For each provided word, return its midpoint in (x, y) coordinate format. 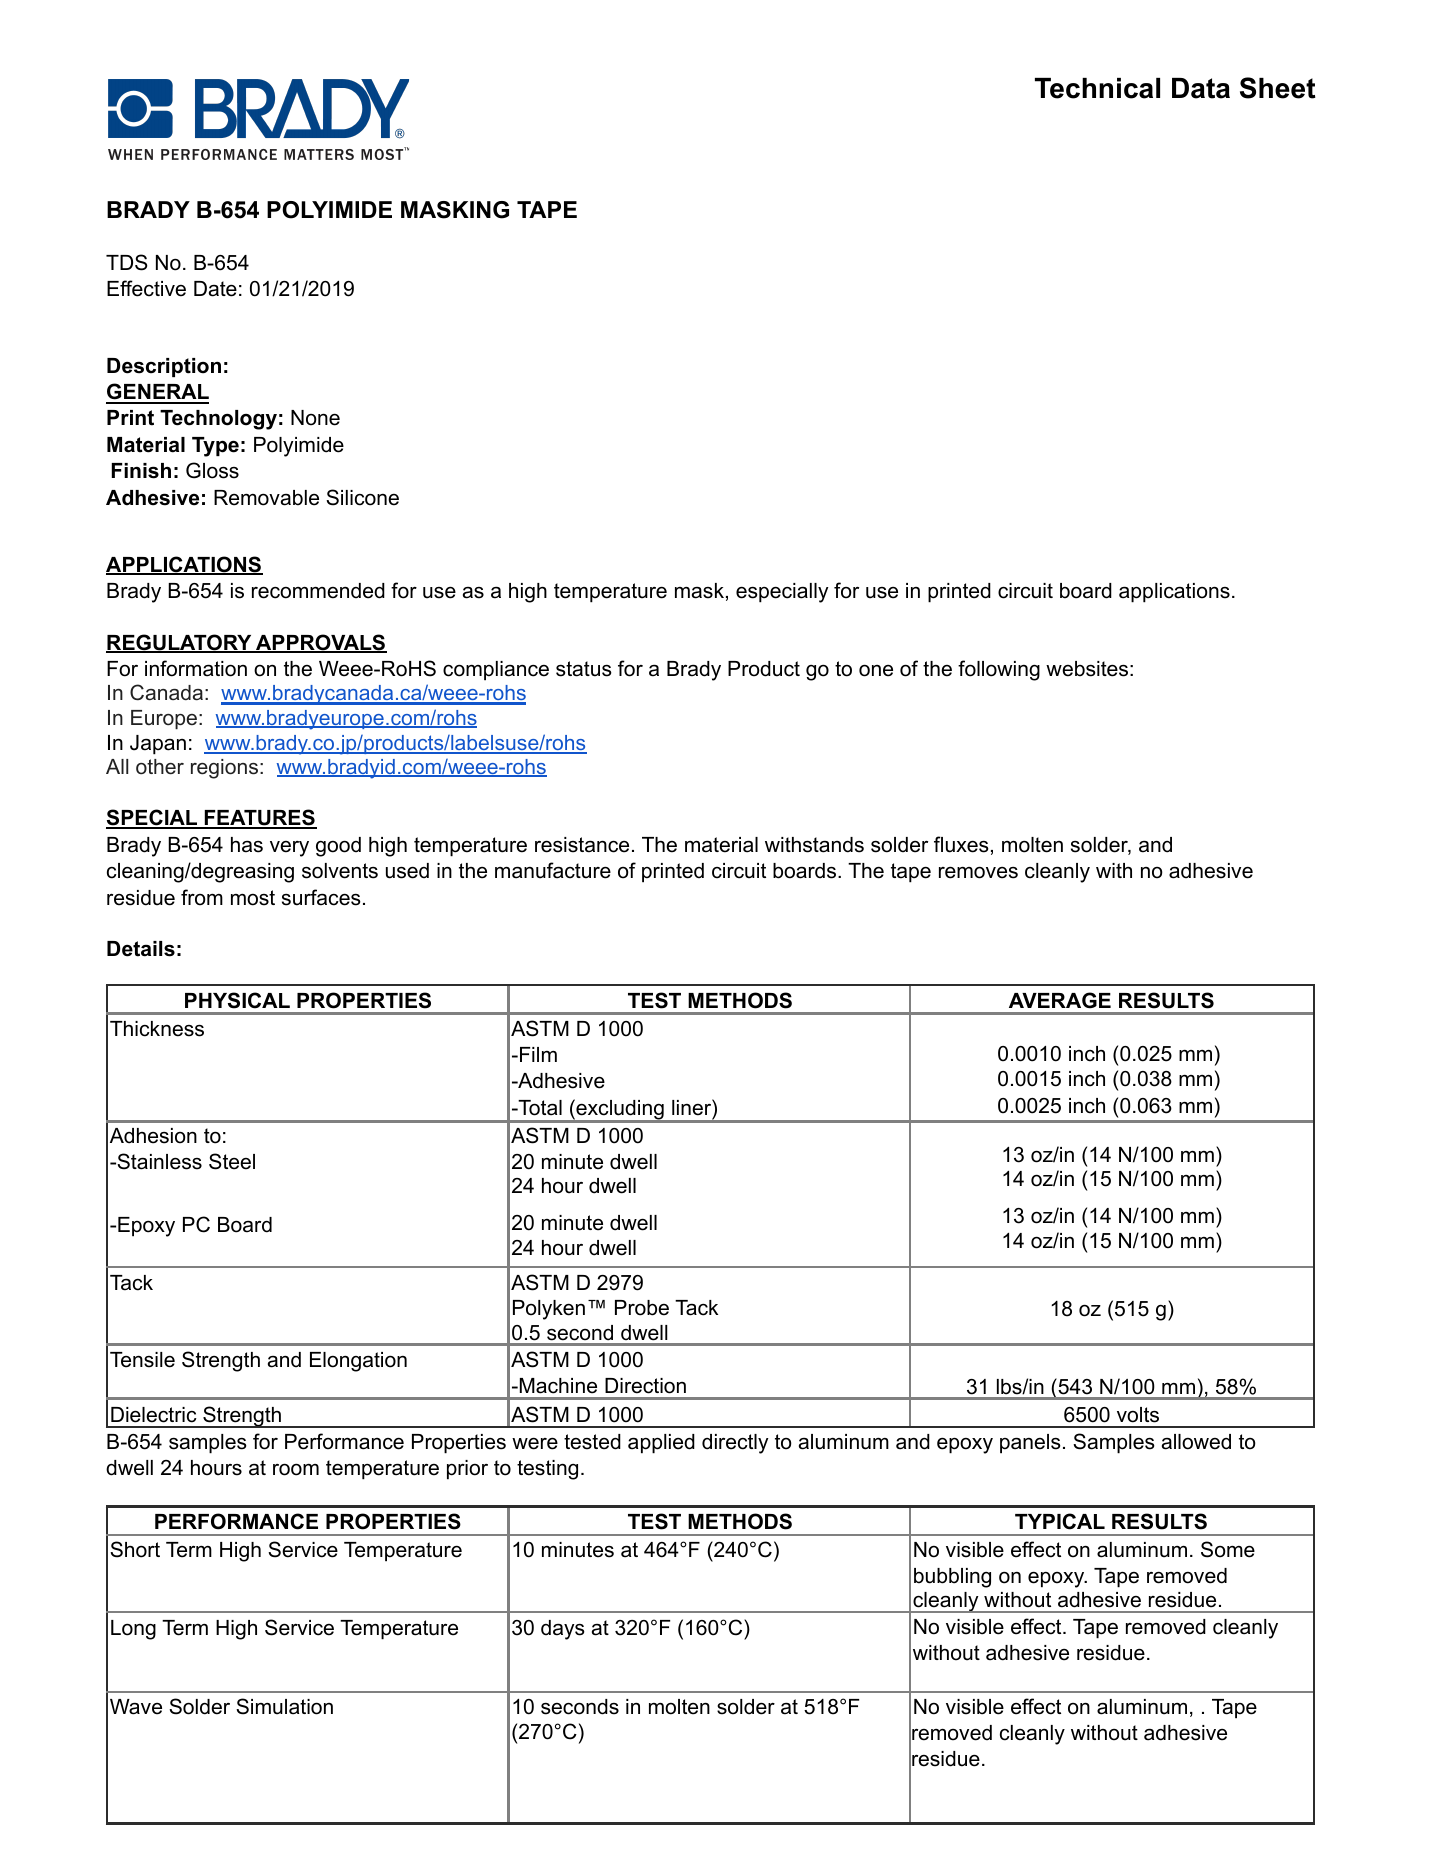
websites (1087, 669)
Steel (232, 1161)
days (563, 1630)
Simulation (284, 1706)
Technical (1097, 88)
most (253, 898)
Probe (642, 1308)
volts (1138, 1415)
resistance (582, 845)
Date (215, 289)
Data (1201, 88)
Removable (266, 498)
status (584, 669)
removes (978, 872)
